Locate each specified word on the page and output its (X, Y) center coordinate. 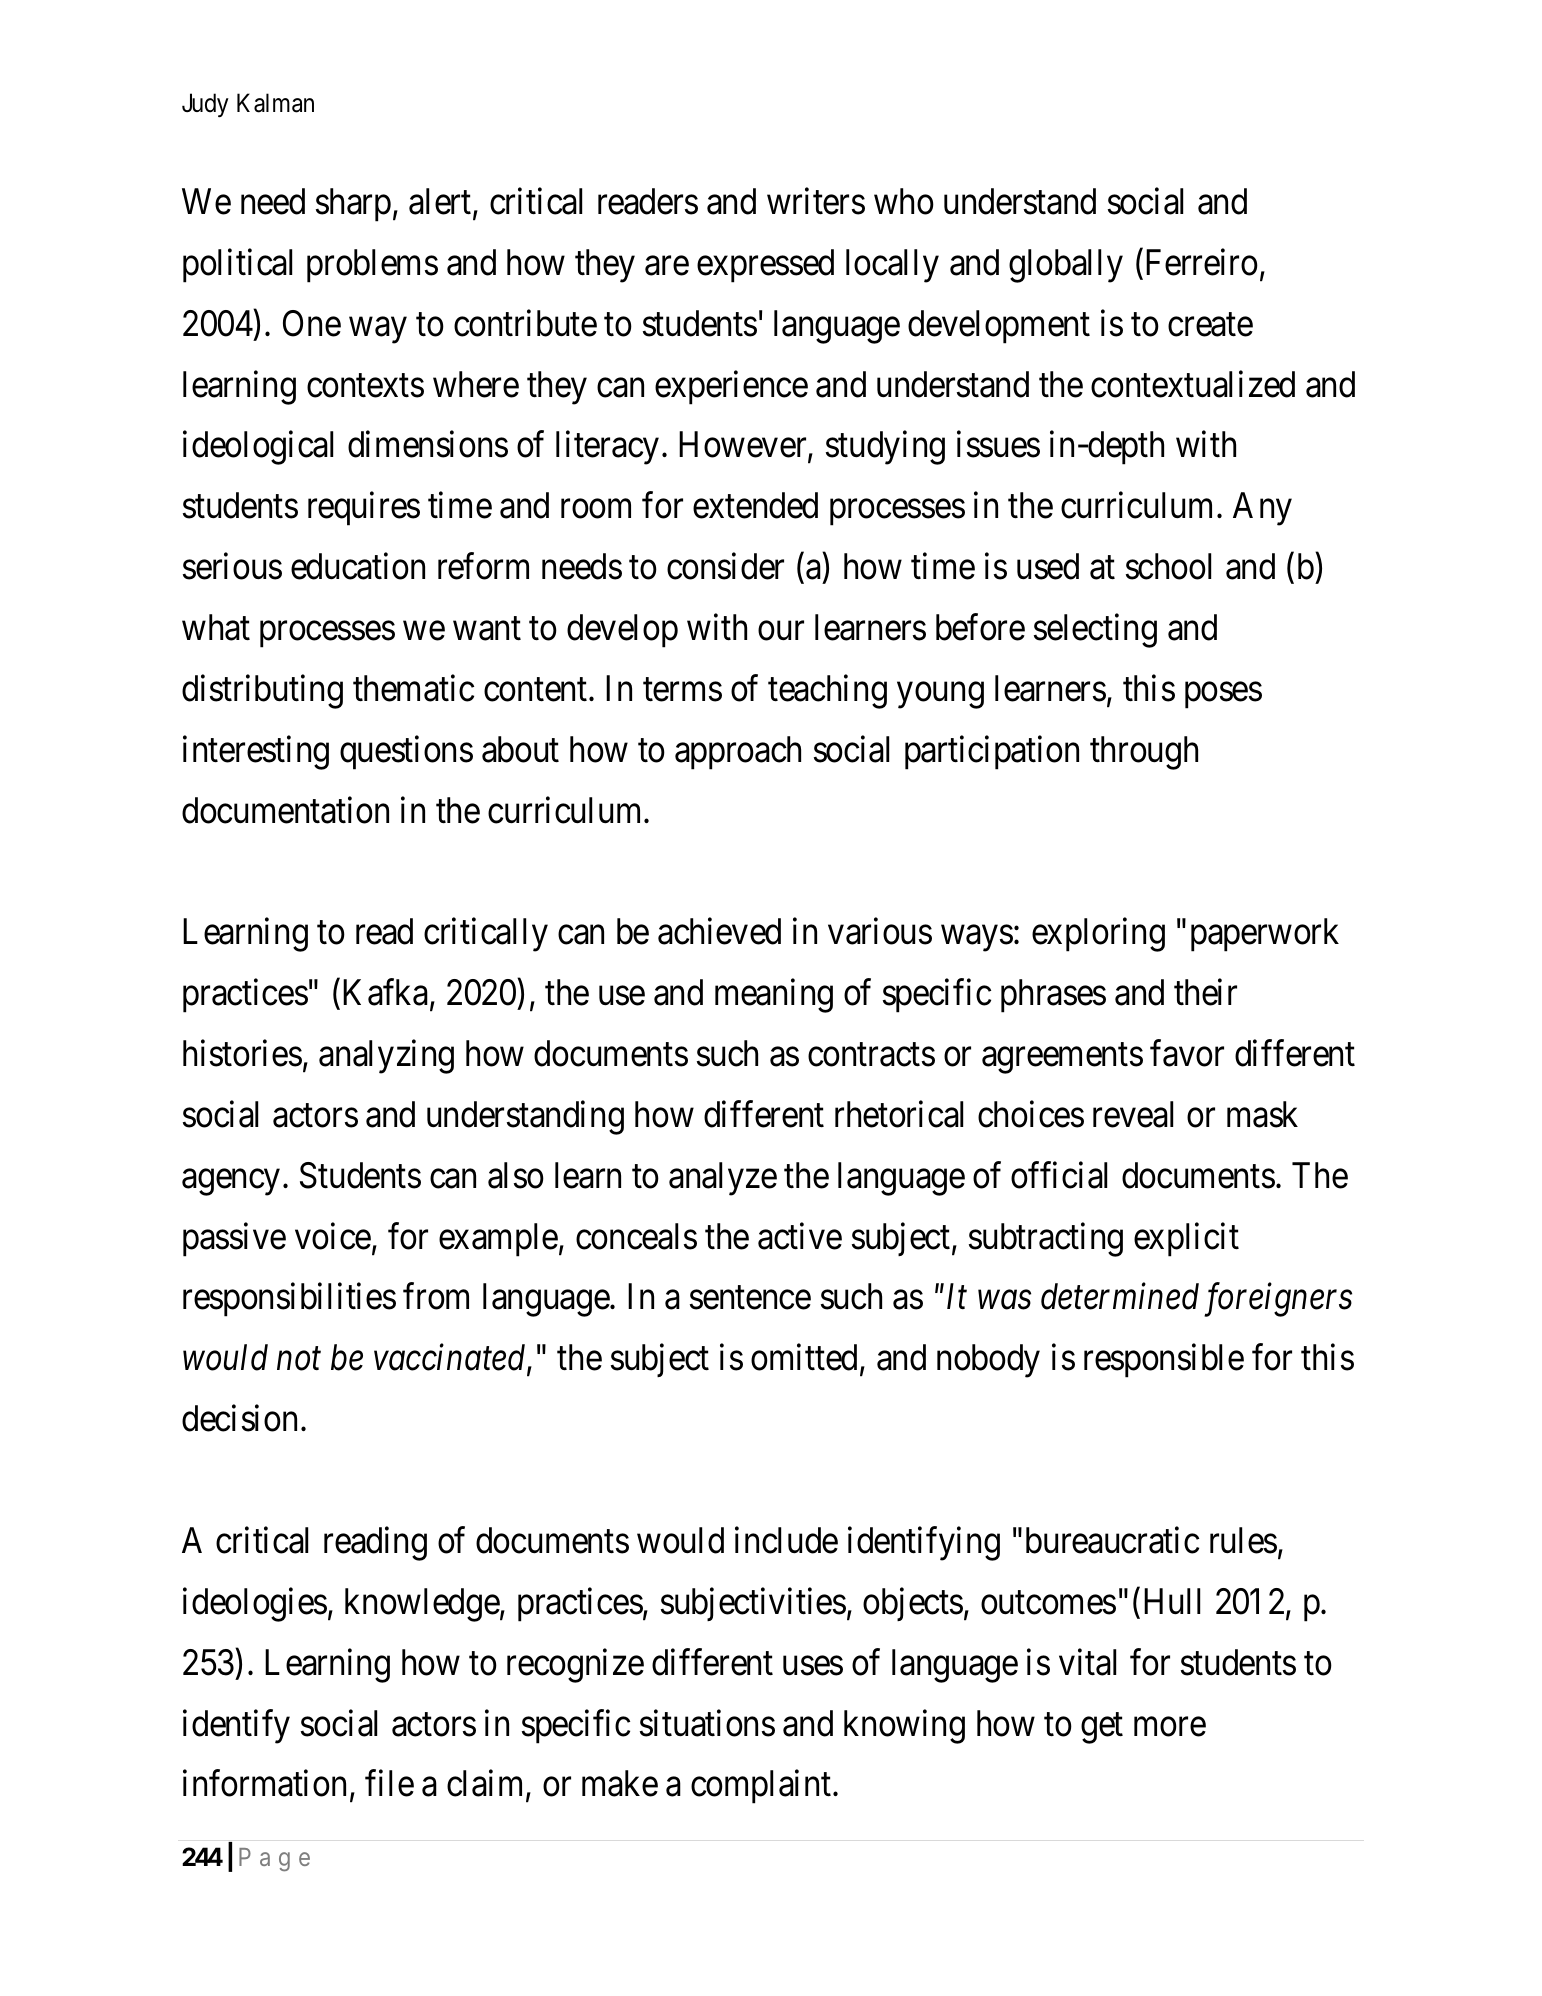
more (1170, 1727)
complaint (762, 1787)
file (389, 1783)
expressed (765, 266)
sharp (353, 205)
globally (1066, 266)
